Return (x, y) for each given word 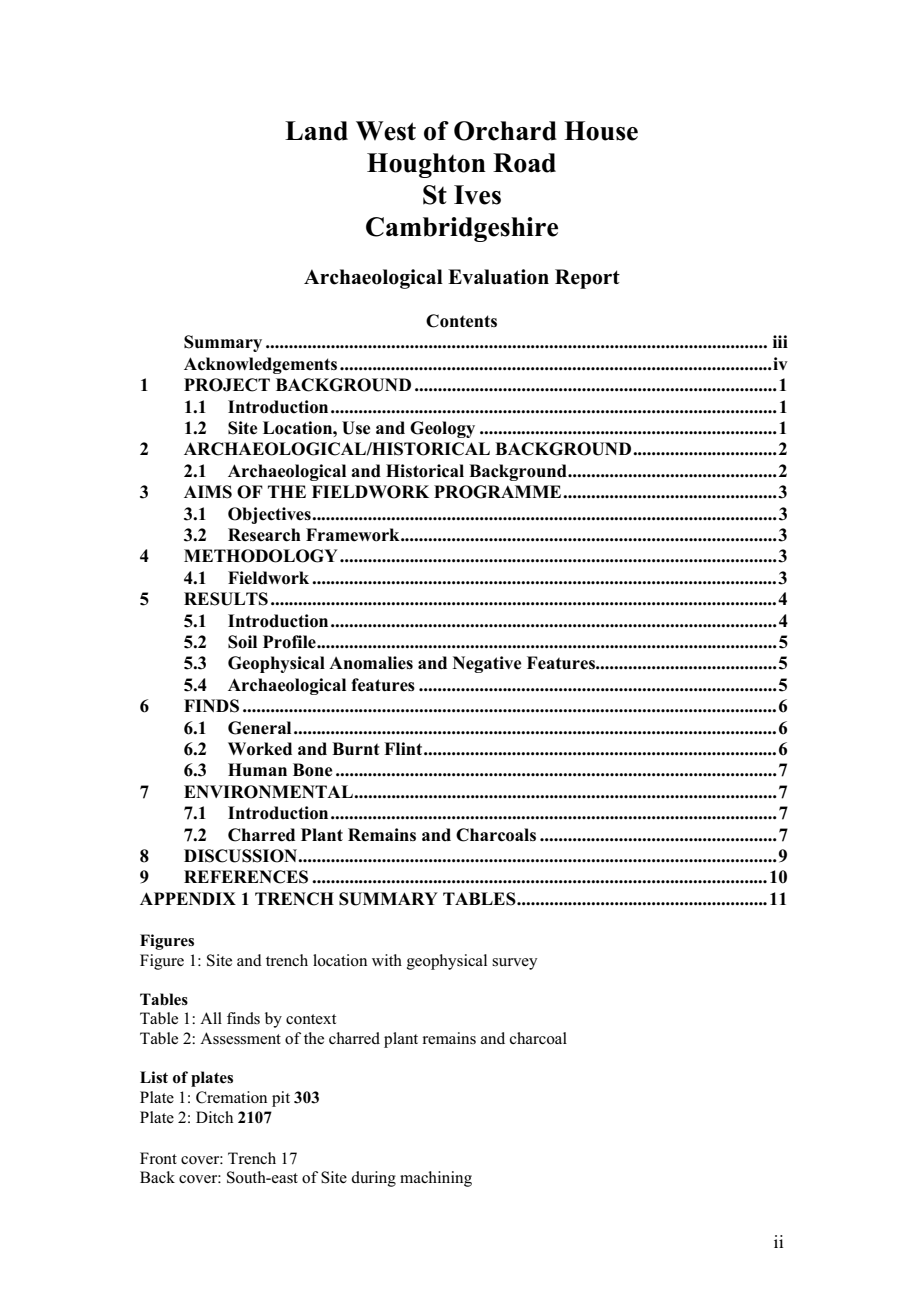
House (601, 131)
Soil (242, 642)
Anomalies (371, 663)
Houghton (426, 165)
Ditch (214, 1117)
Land (316, 131)
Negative (487, 664)
